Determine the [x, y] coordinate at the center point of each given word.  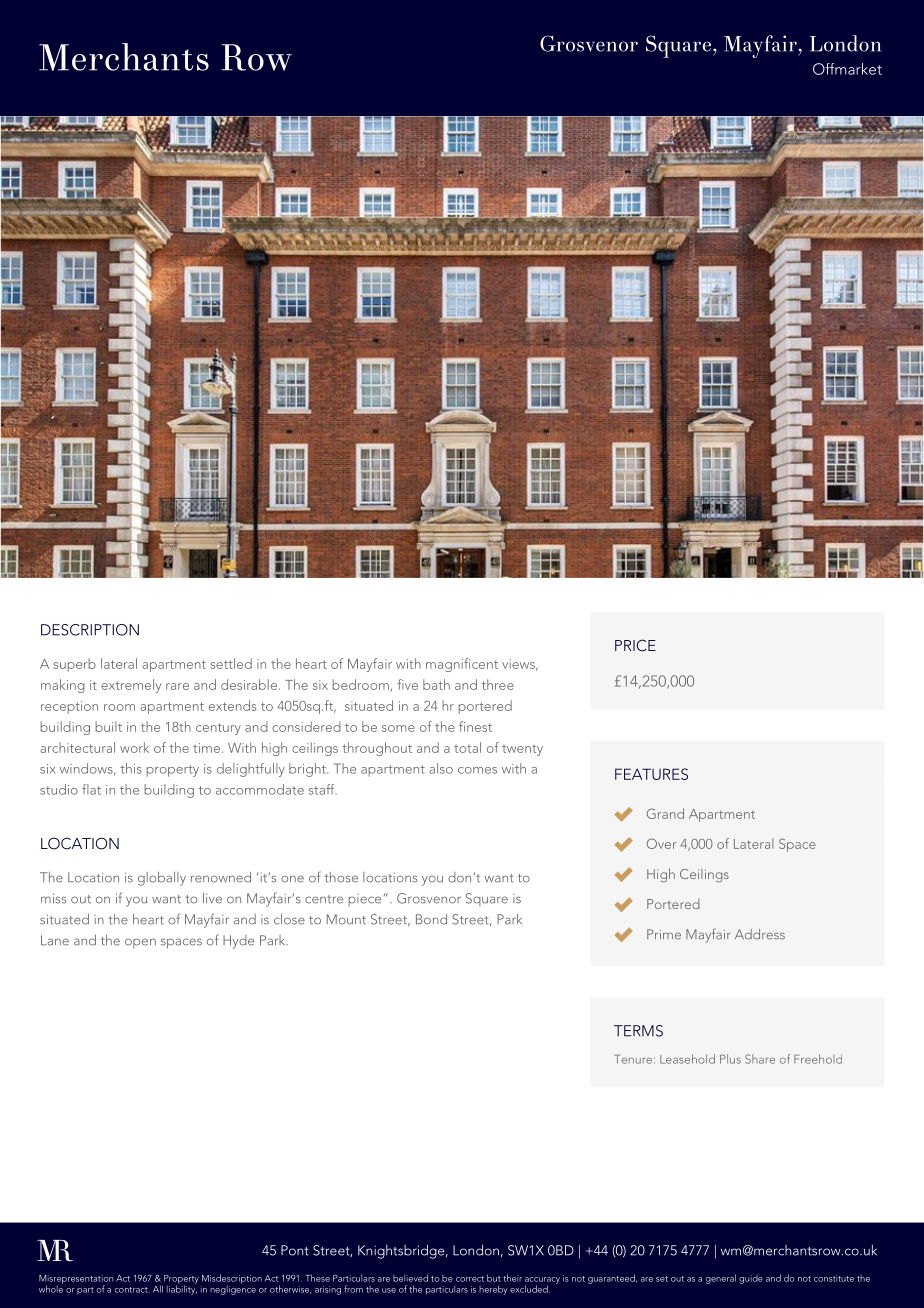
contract [132, 1290]
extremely [131, 686]
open [140, 943]
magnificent [462, 665]
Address [760, 934]
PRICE [635, 645]
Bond [431, 919]
